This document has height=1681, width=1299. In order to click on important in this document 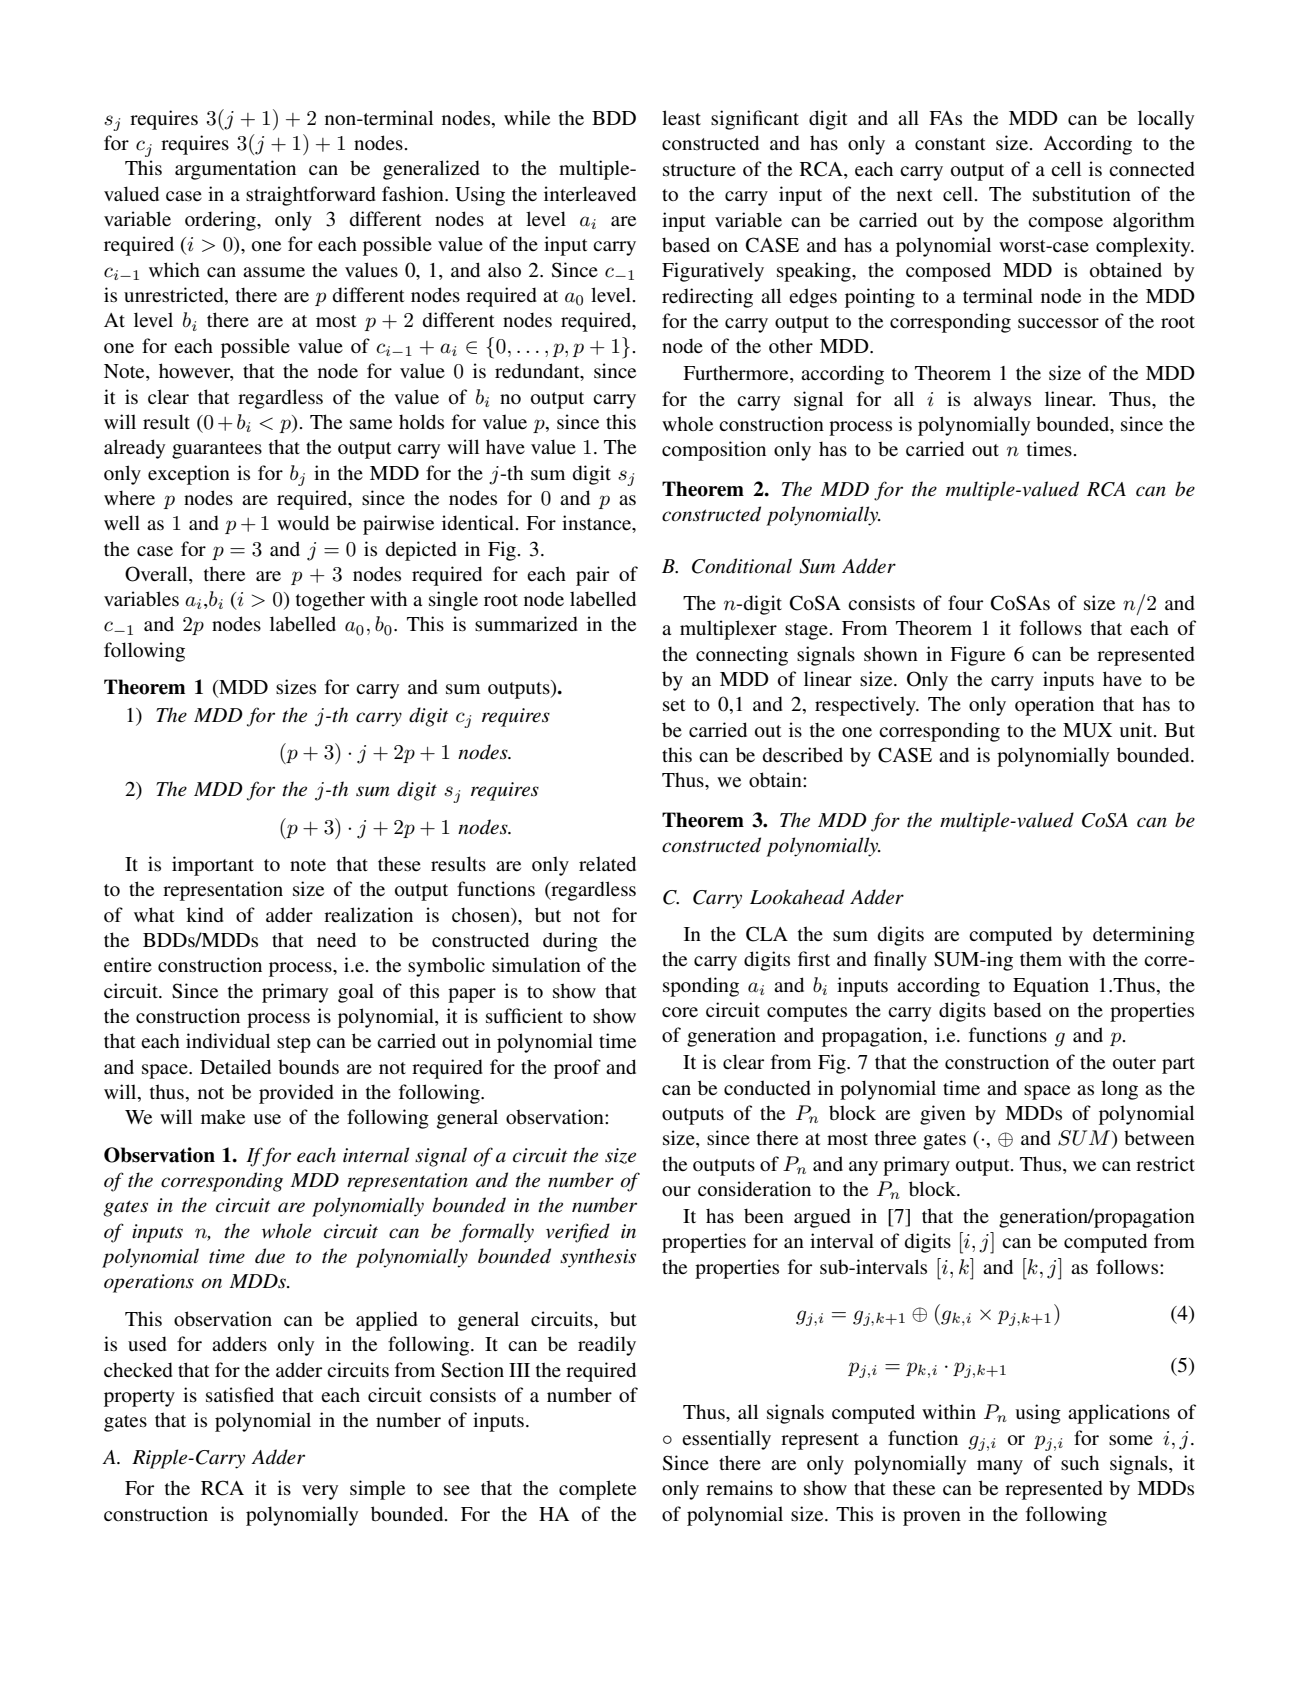, I will do `click(213, 866)`.
